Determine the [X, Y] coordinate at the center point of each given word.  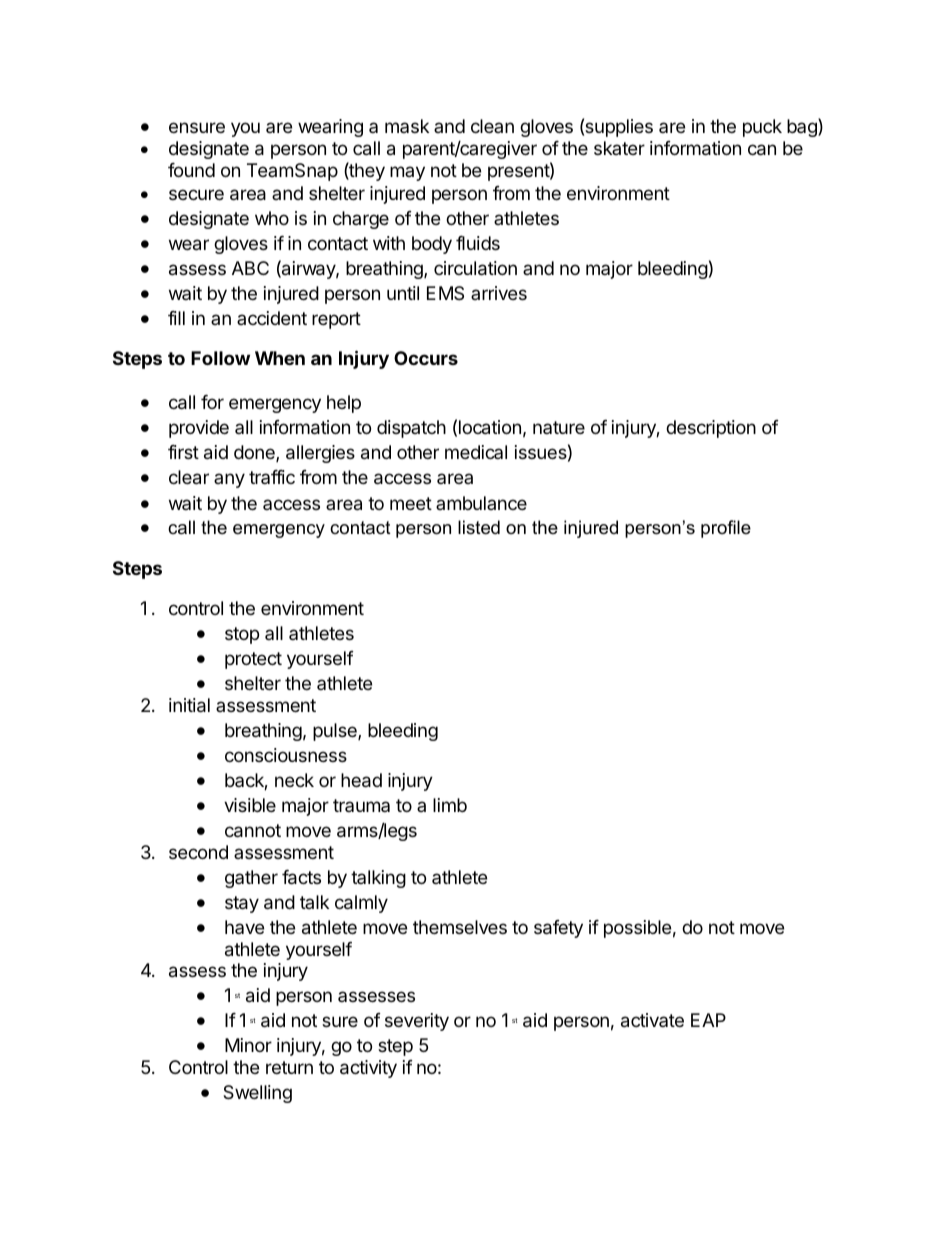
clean [492, 126]
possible [637, 929]
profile [726, 529]
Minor [248, 1045]
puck [762, 128]
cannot [253, 831]
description [711, 429]
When [280, 358]
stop [242, 635]
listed [479, 527]
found [191, 170]
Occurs [426, 358]
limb [450, 805]
